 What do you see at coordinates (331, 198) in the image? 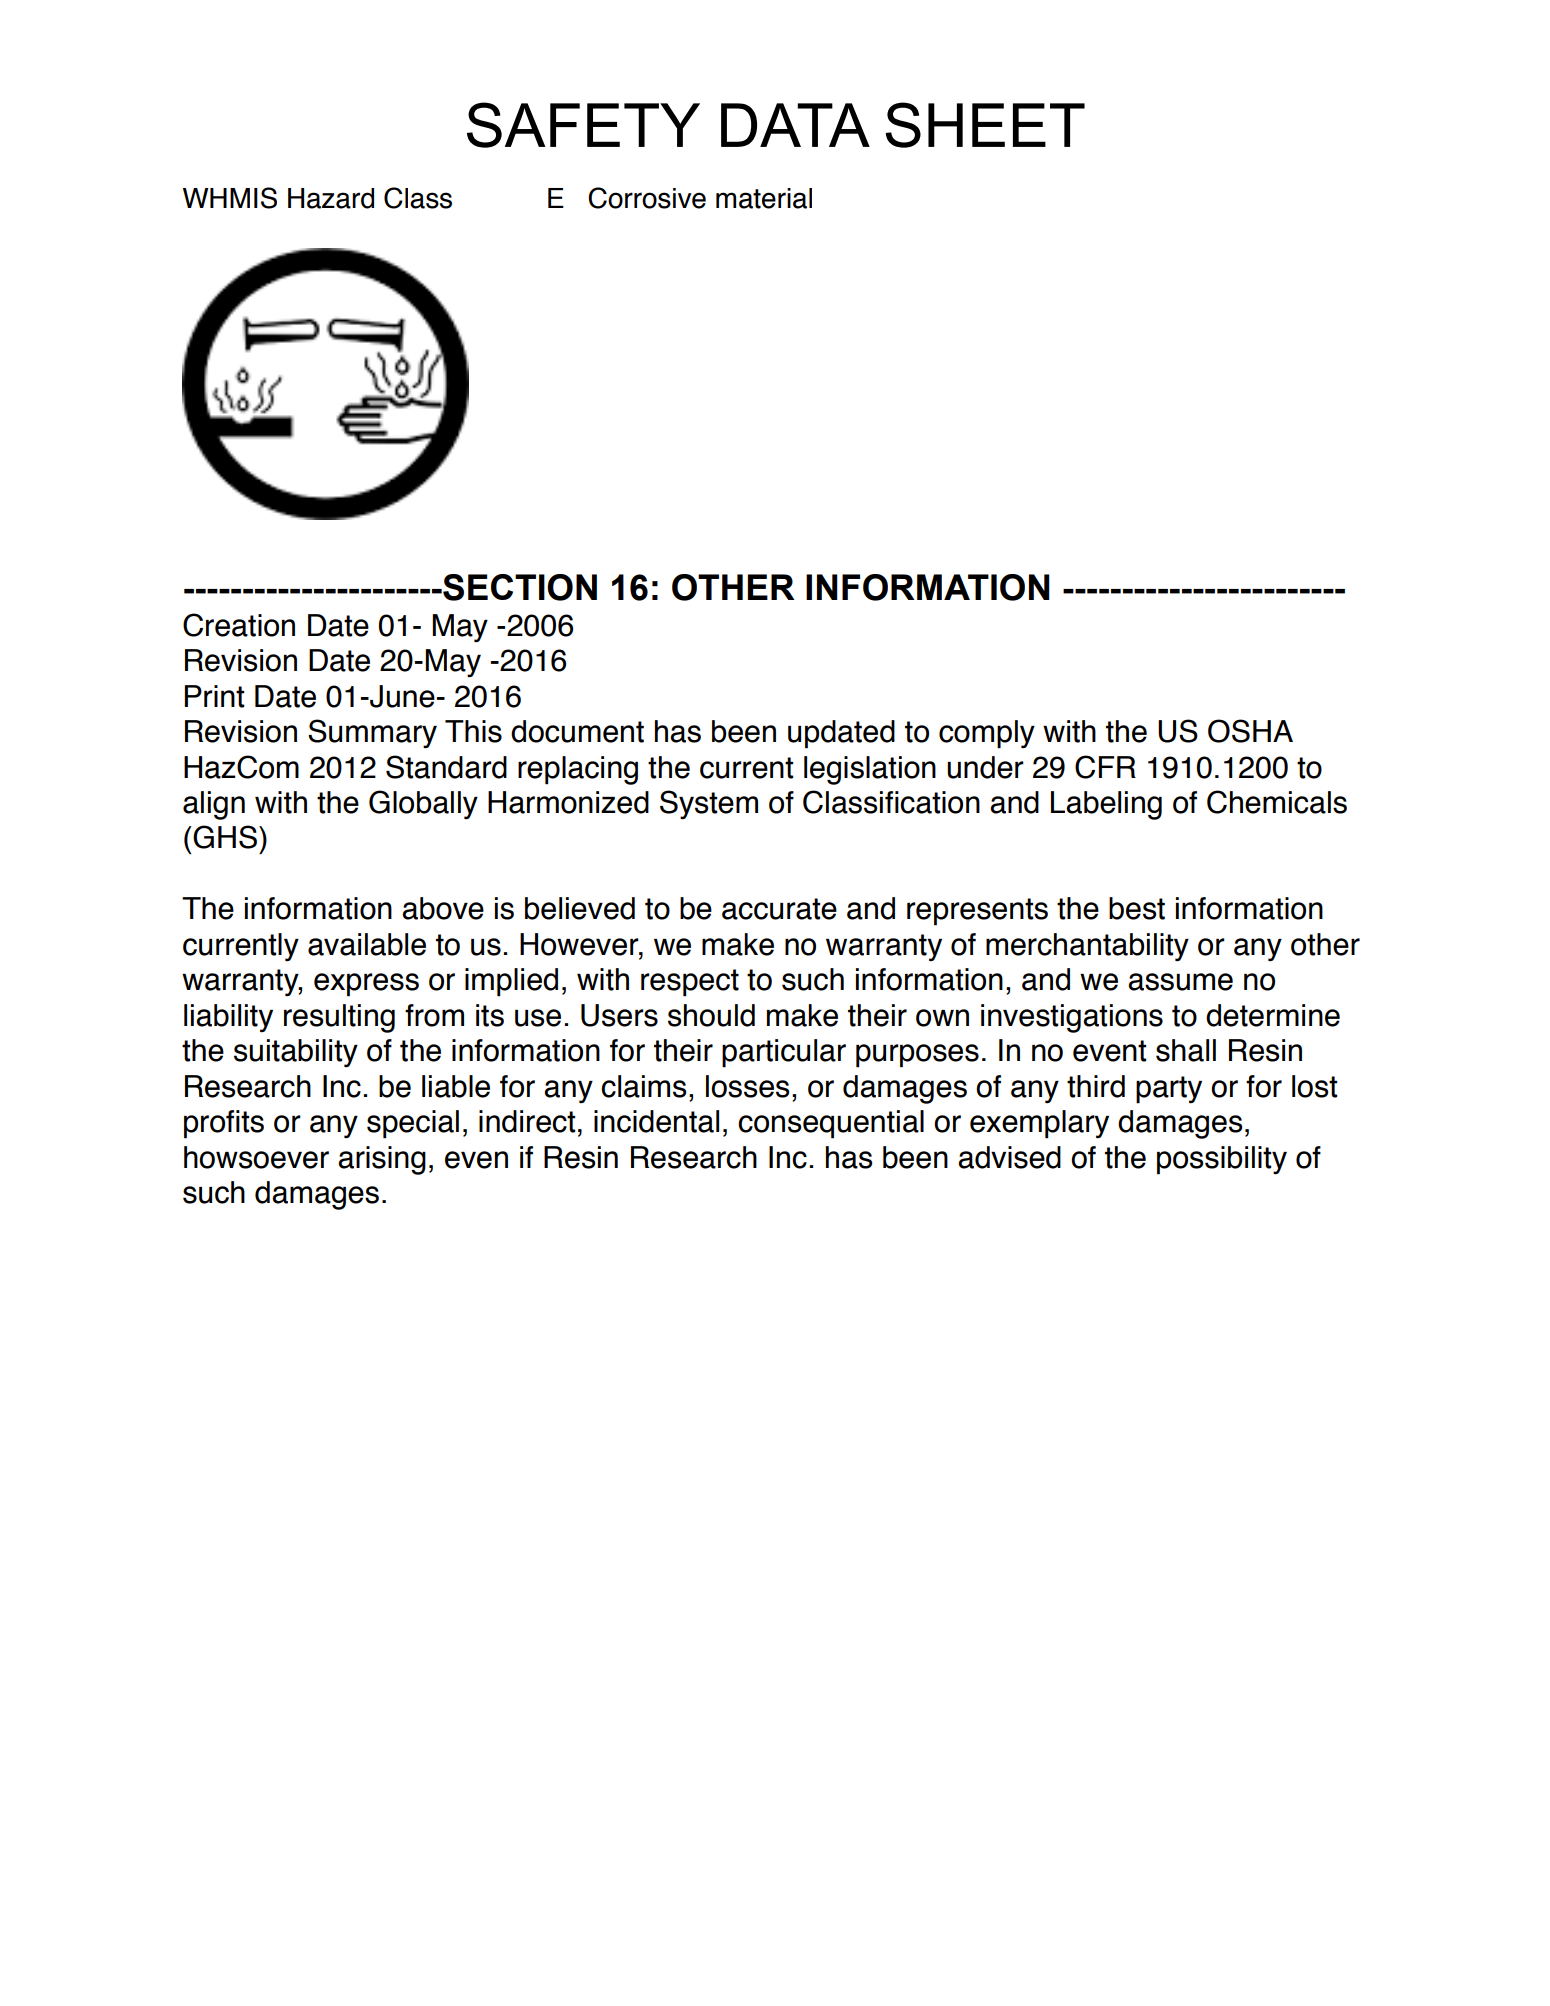
I see `Hazard` at bounding box center [331, 198].
